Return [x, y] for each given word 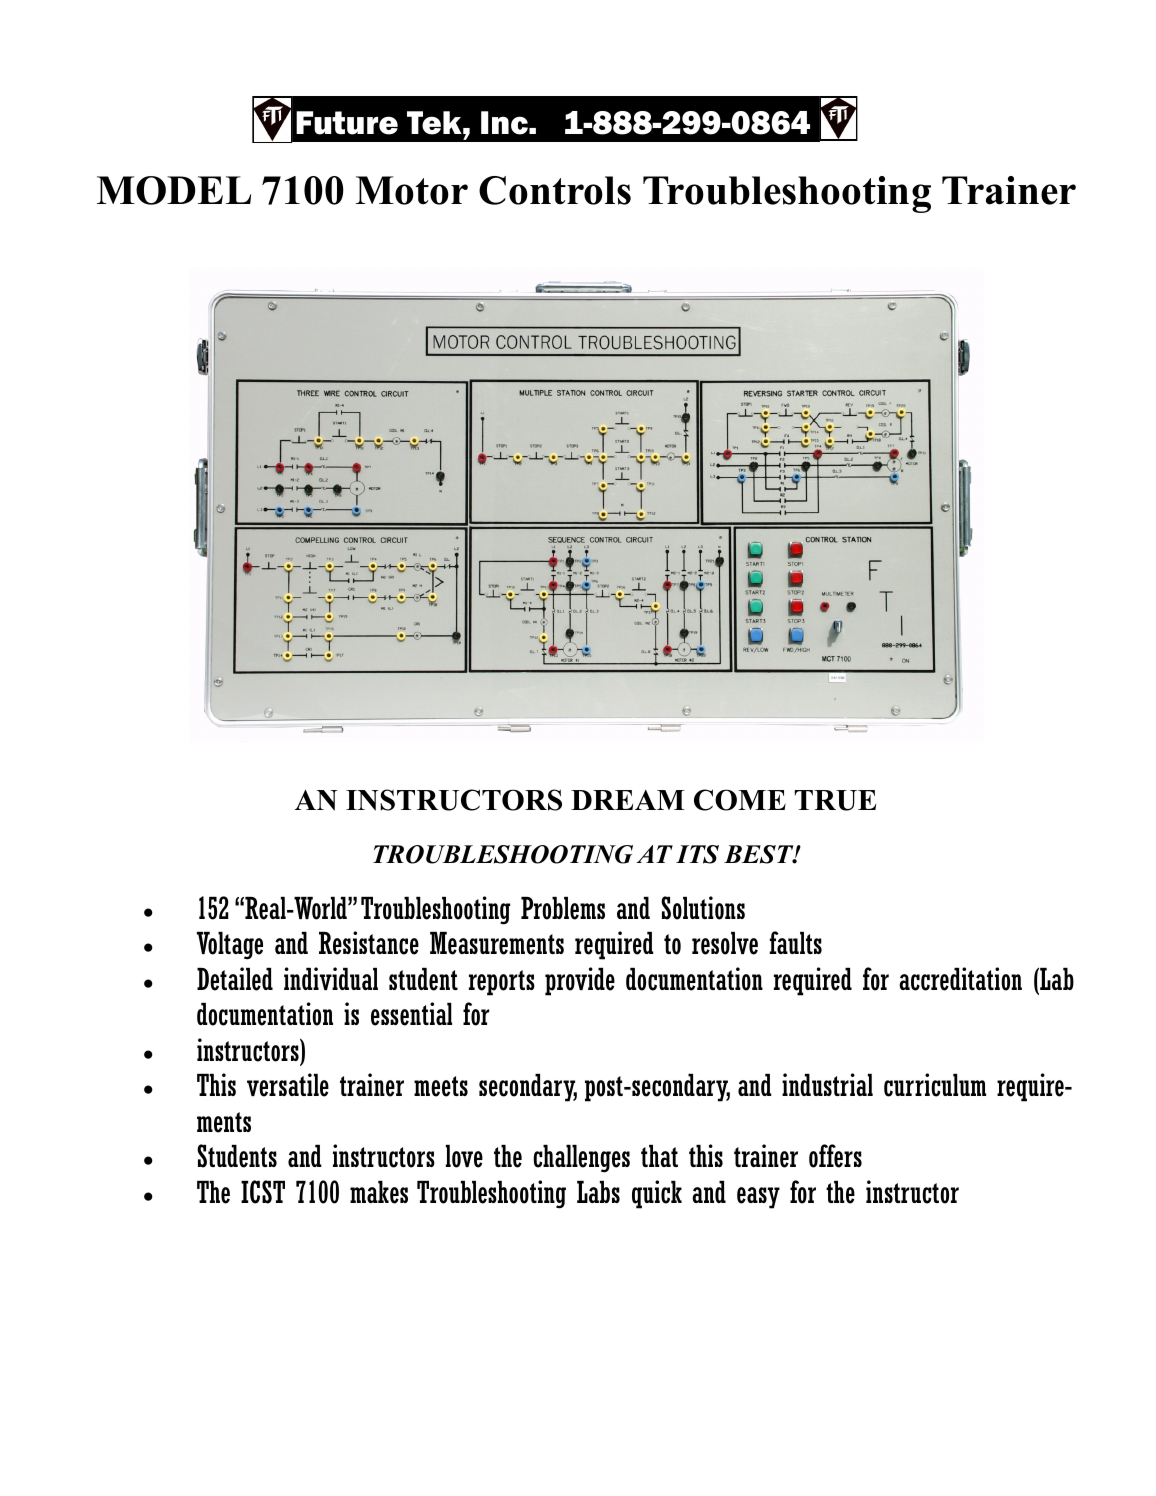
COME [740, 800]
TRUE [835, 800]
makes [379, 1192]
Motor [412, 190]
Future [347, 123]
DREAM [628, 800]
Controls [555, 190]
